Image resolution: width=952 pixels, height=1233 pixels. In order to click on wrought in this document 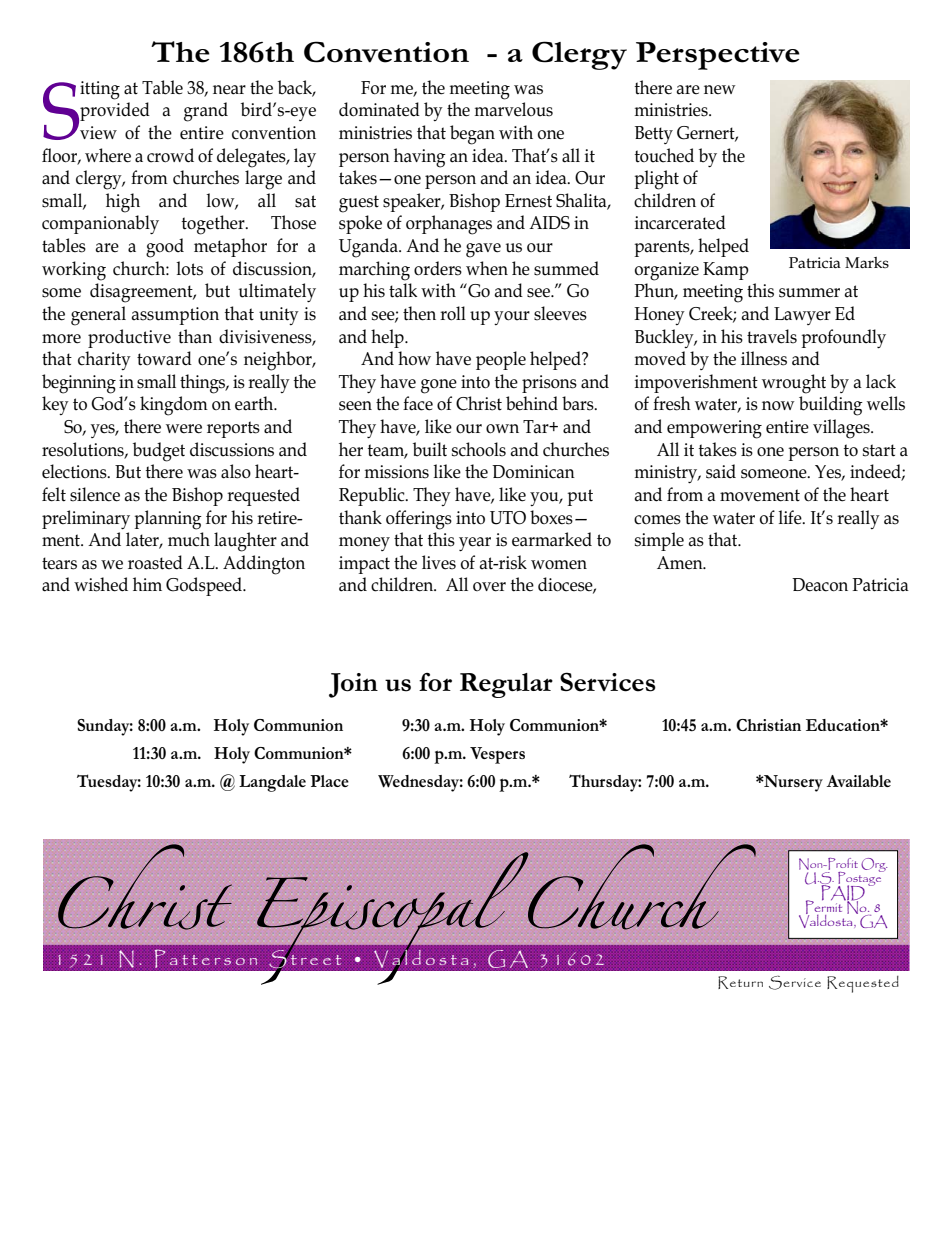, I will do `click(794, 384)`.
